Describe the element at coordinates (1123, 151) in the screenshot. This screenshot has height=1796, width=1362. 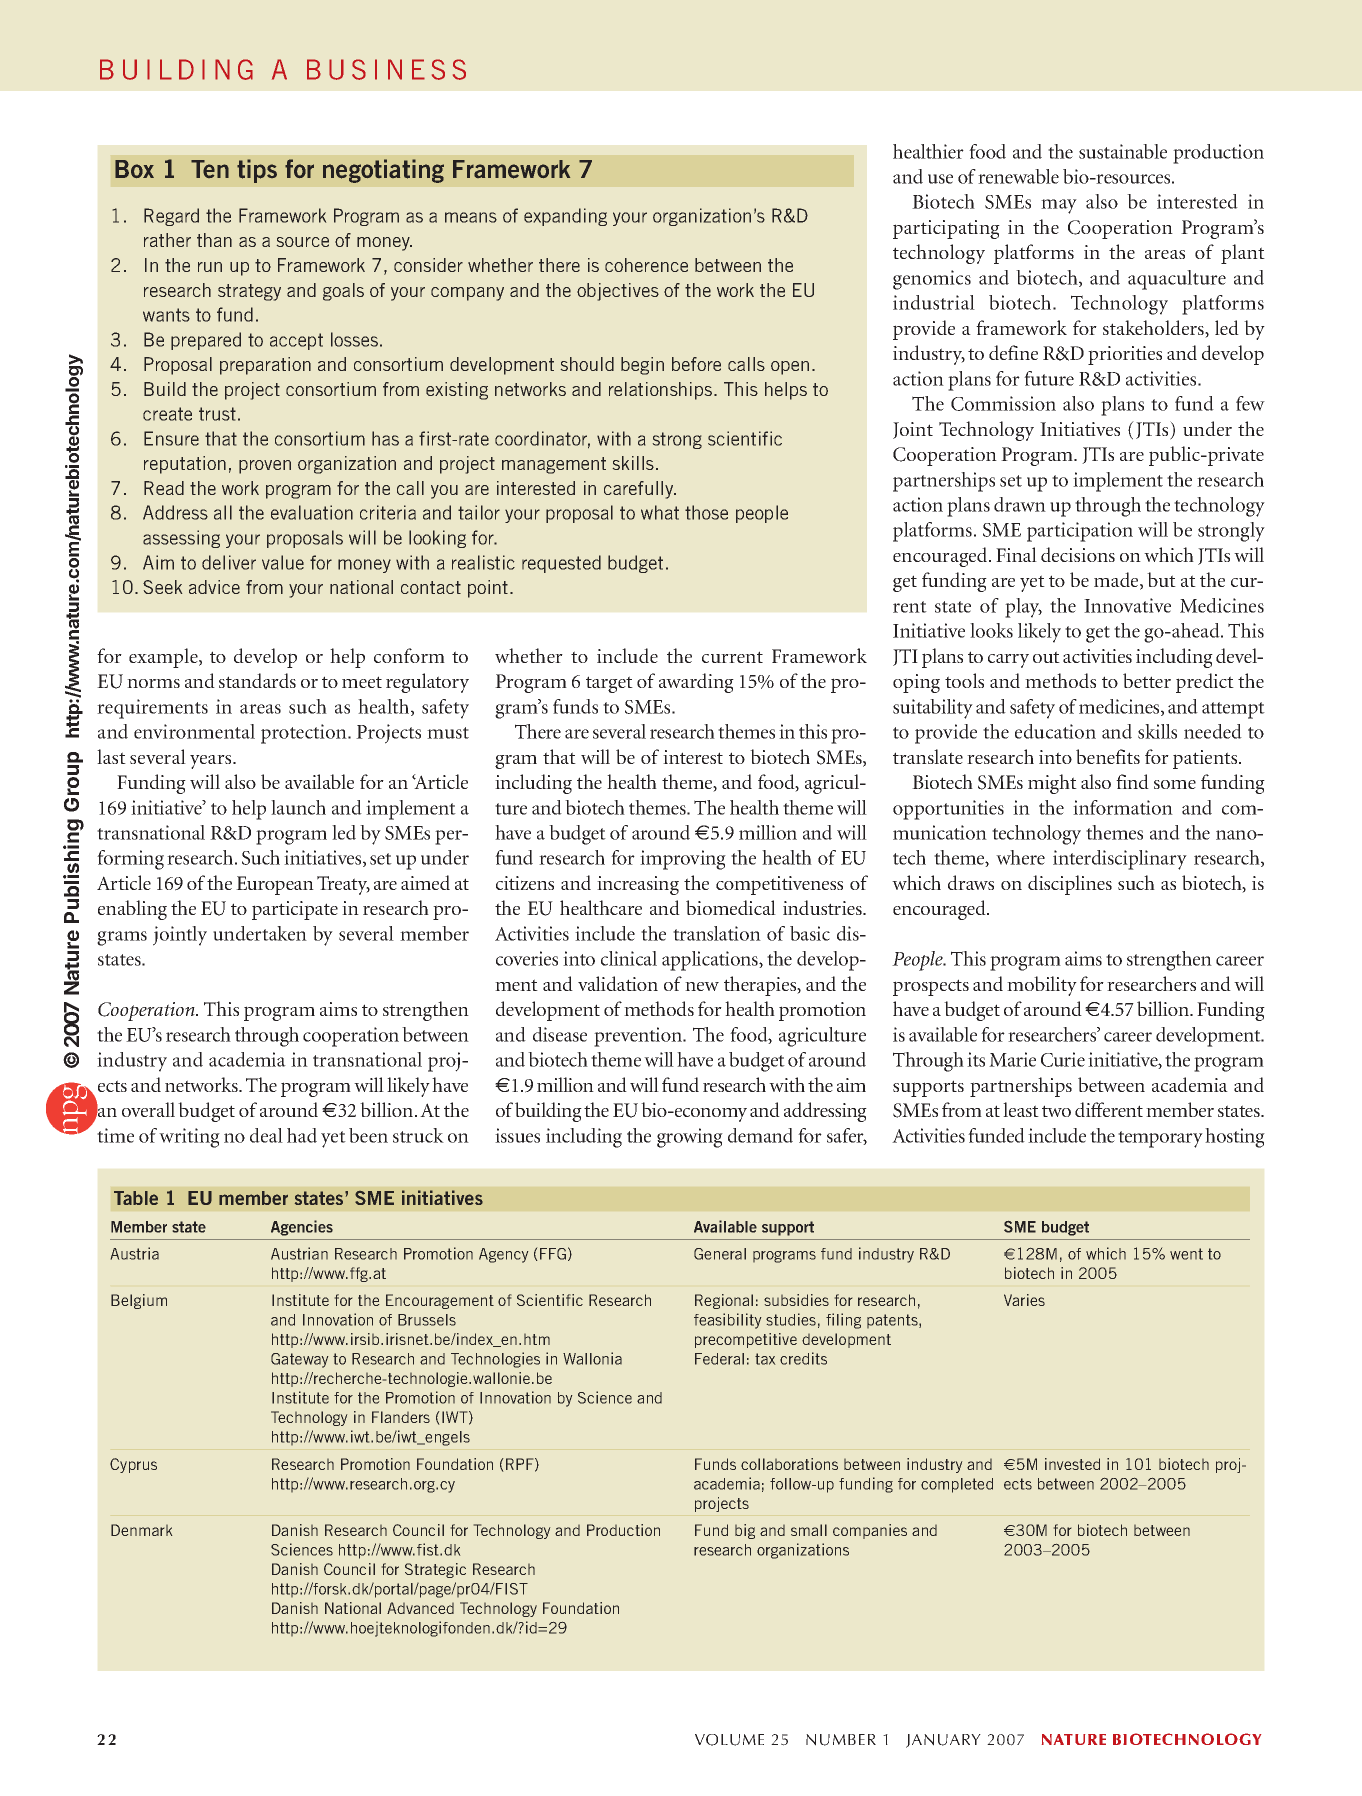
I see `sustainable` at that location.
